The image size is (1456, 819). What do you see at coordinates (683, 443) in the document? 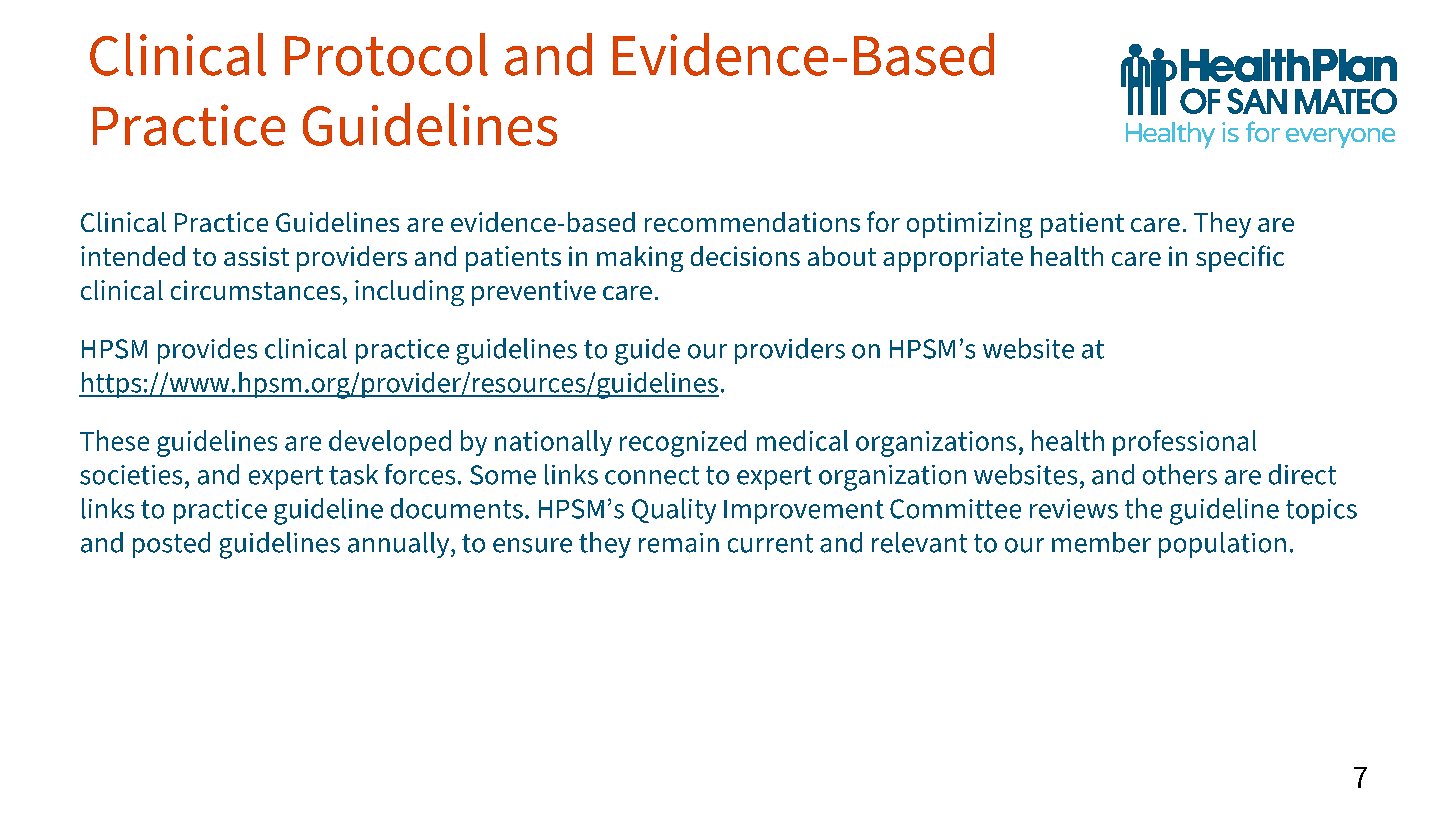
I see `recognized` at bounding box center [683, 443].
